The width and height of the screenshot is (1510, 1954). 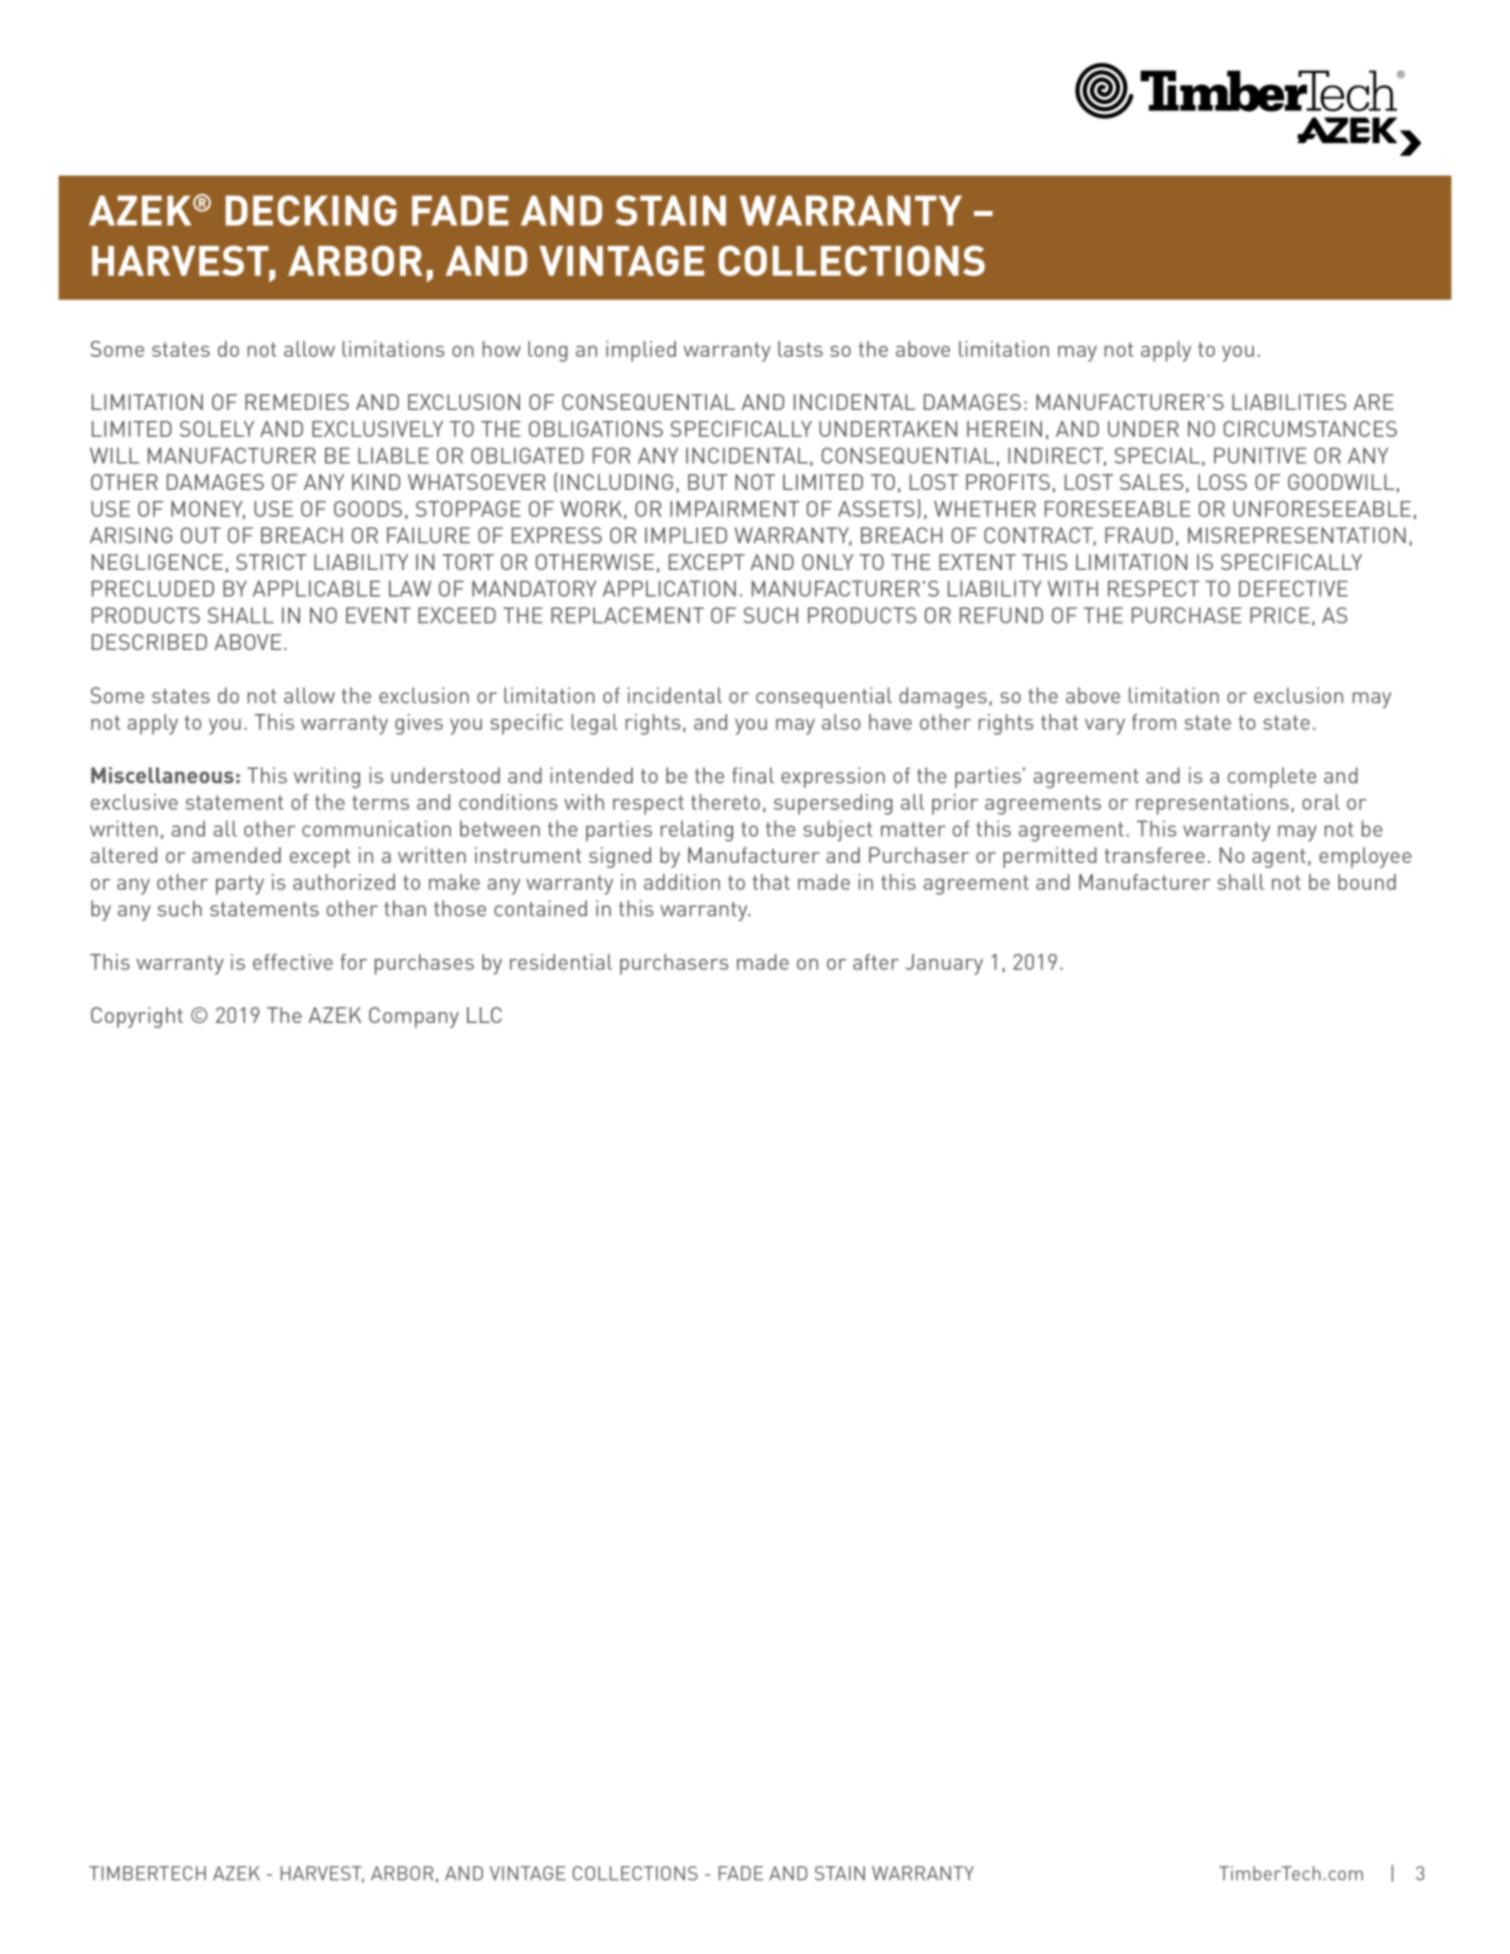 I want to click on OBLIGATIONS, so click(x=596, y=429).
